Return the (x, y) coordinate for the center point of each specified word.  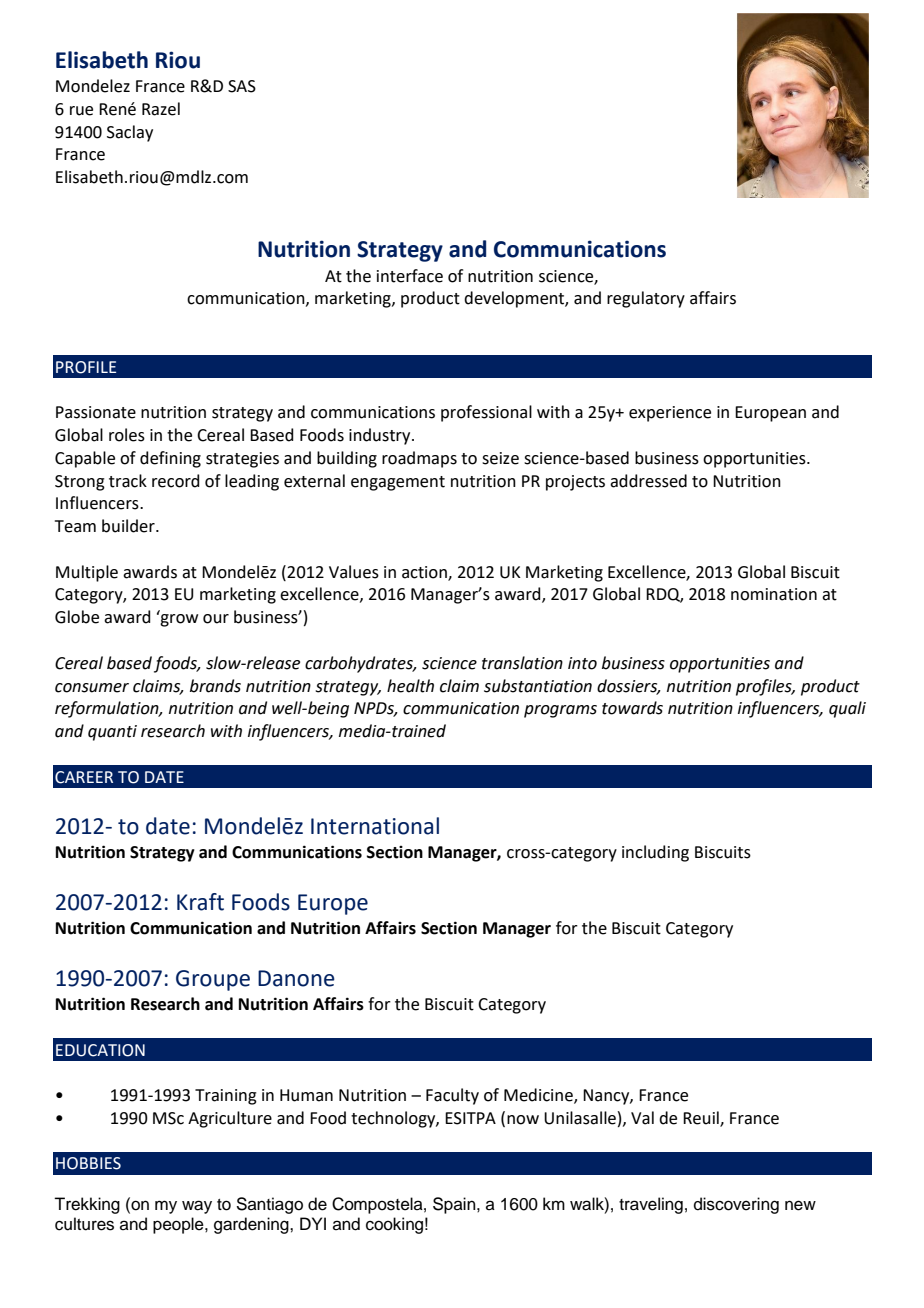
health (410, 686)
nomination (774, 594)
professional (486, 413)
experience (670, 414)
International (375, 826)
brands (215, 686)
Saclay (130, 133)
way (197, 1207)
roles (127, 435)
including (655, 853)
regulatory (646, 299)
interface (410, 276)
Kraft (200, 902)
